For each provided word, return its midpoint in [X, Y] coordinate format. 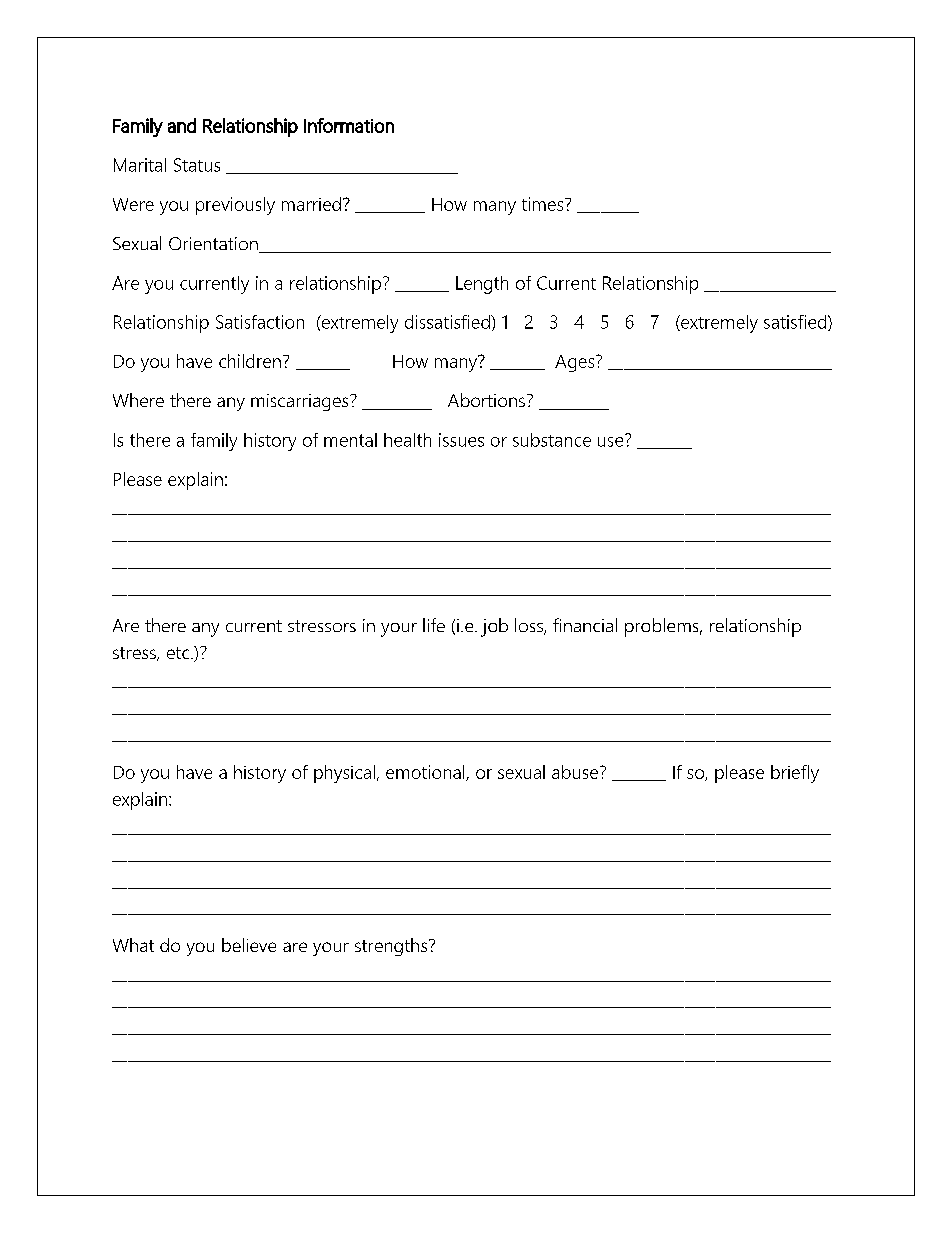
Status [197, 165]
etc [179, 653]
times [544, 204]
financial [585, 625]
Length [482, 285]
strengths [392, 947]
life [434, 625]
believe [249, 945]
